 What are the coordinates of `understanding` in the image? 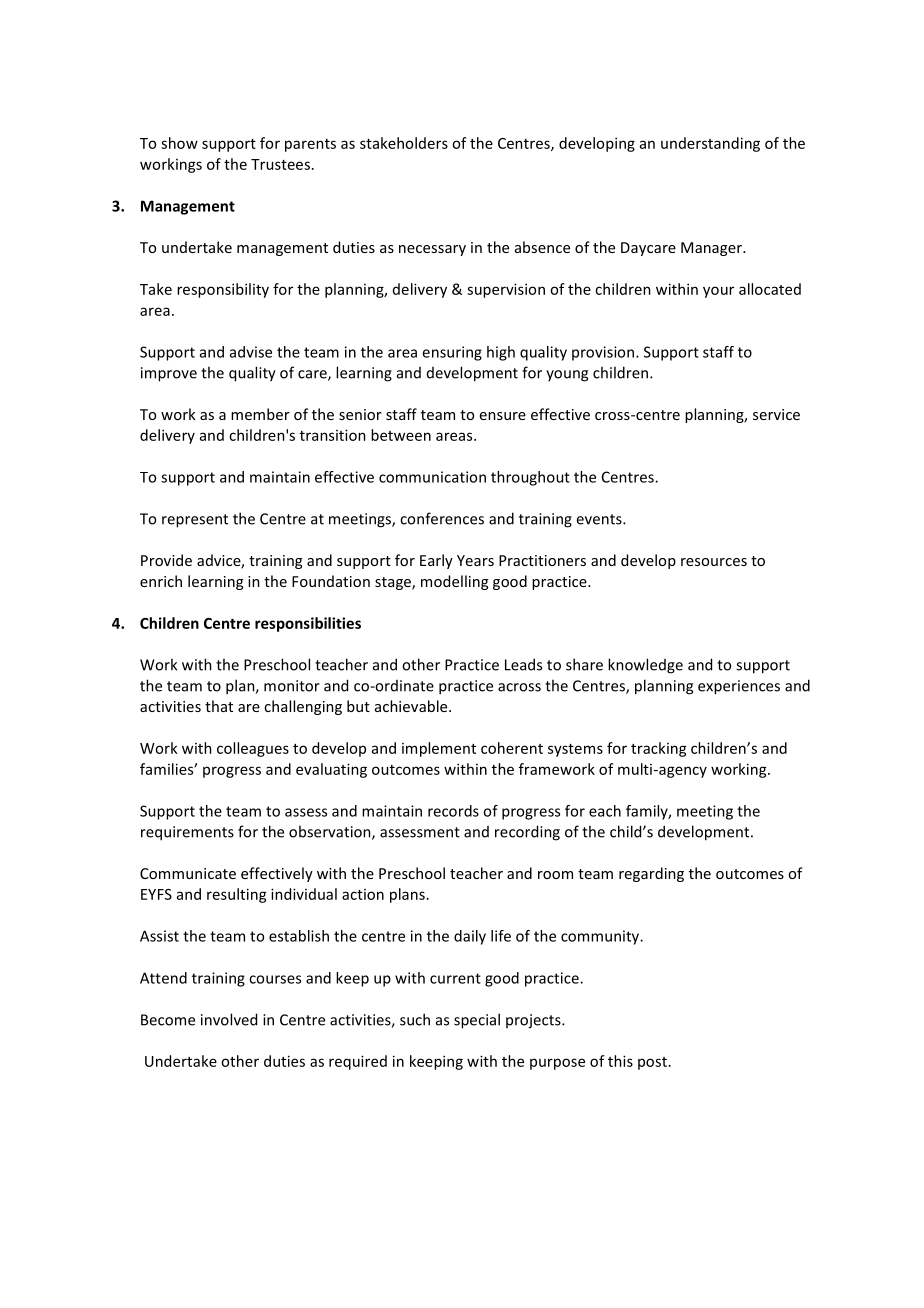 It's located at (710, 144).
